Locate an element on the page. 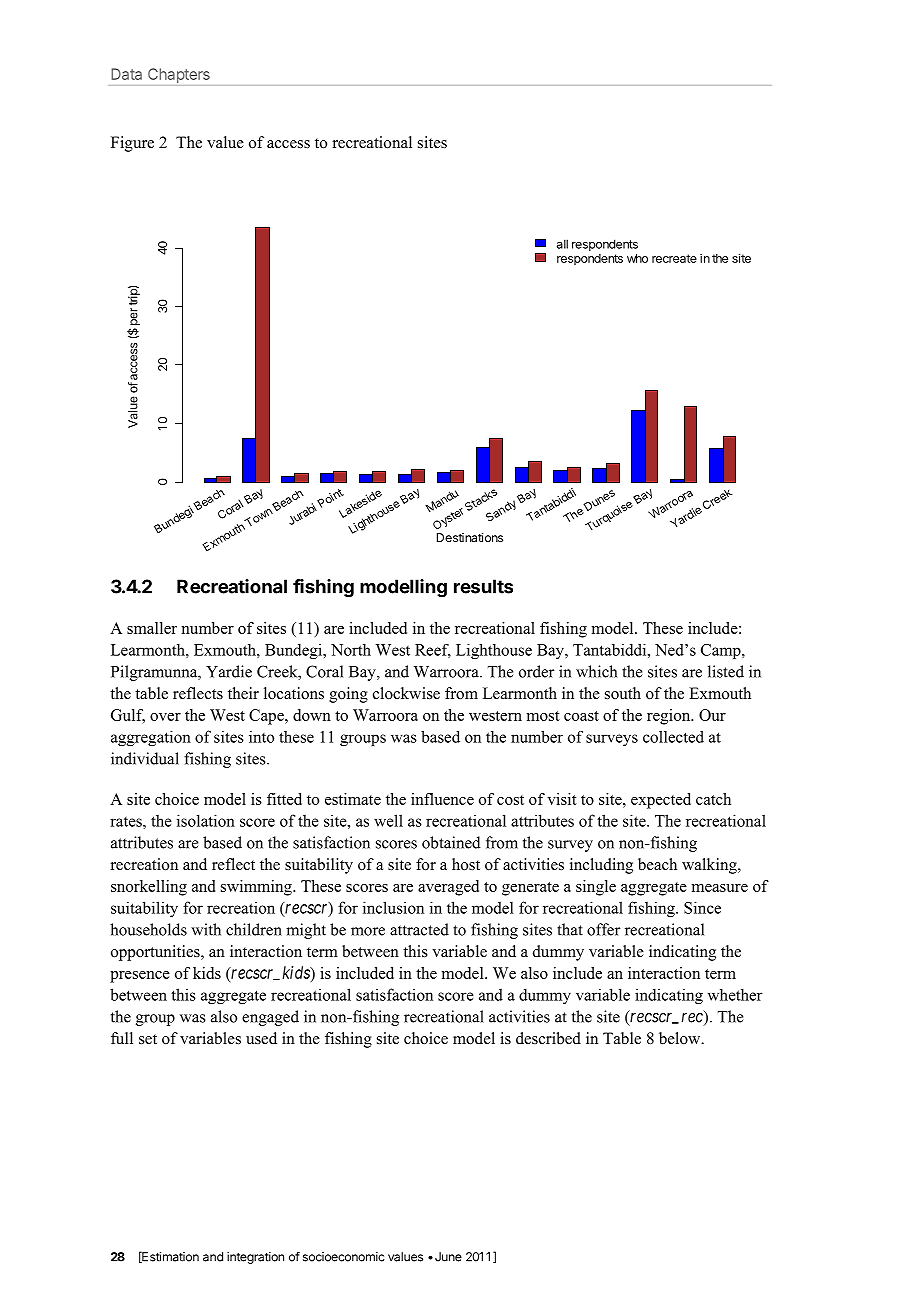  who is located at coordinates (637, 258).
